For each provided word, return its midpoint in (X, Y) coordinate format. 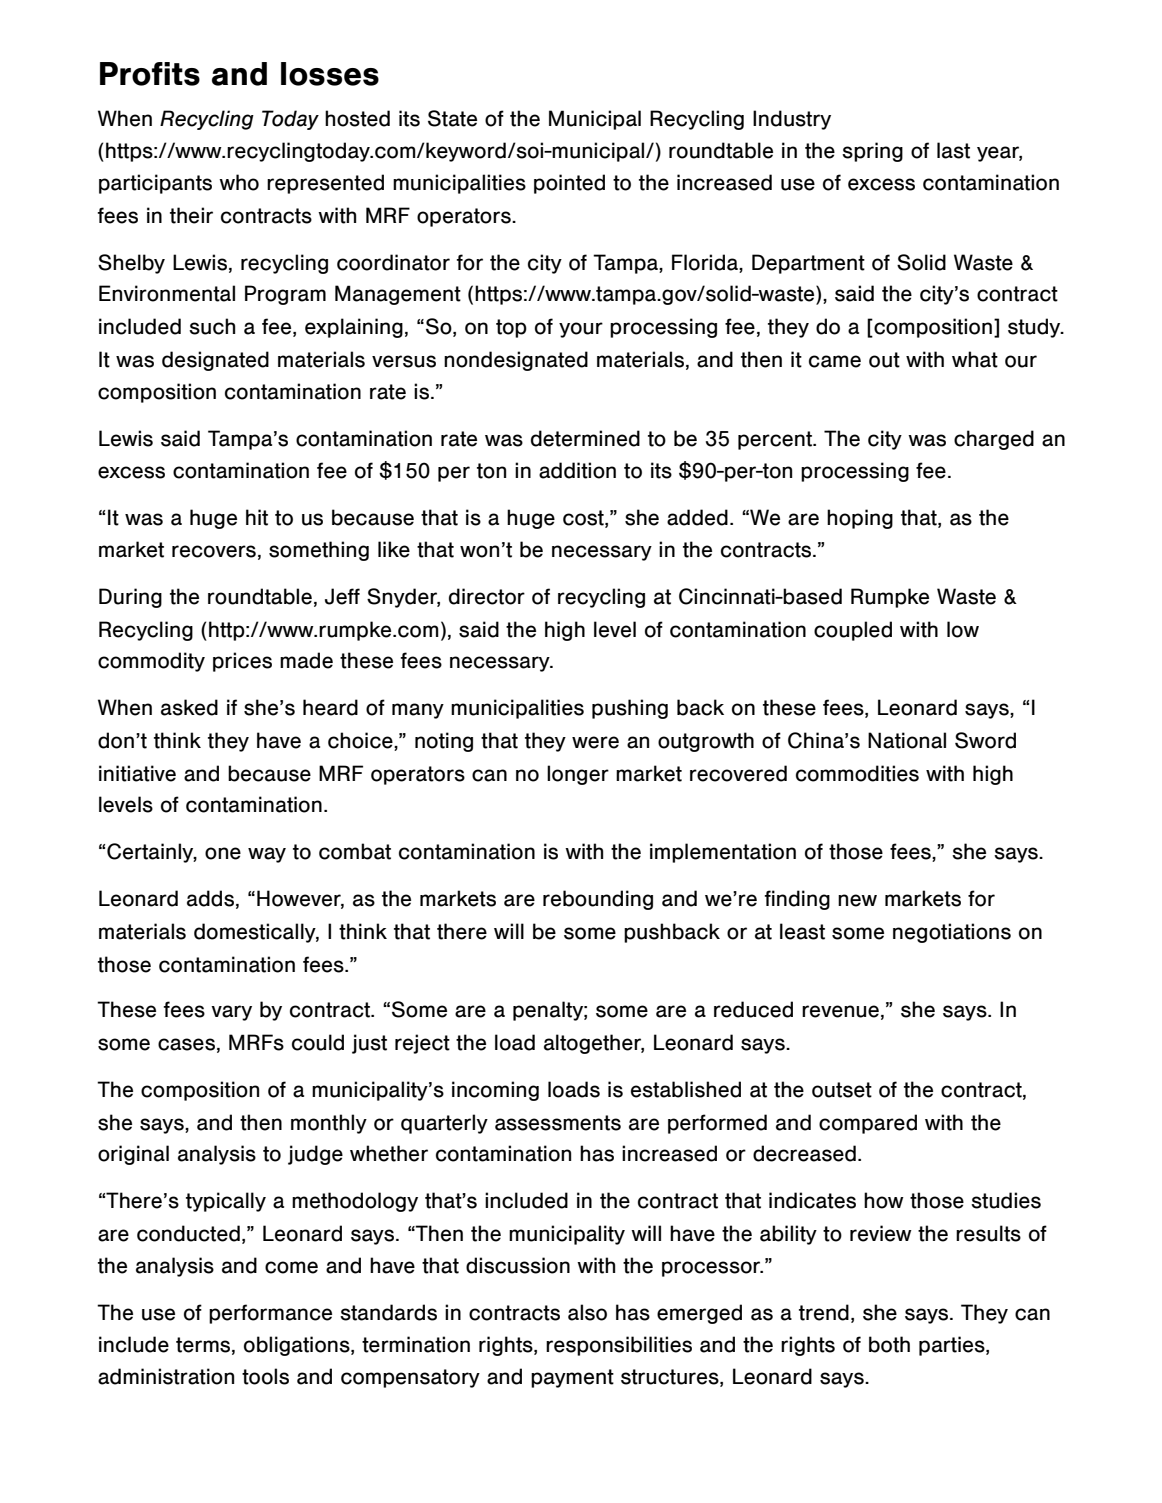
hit (257, 517)
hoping (860, 519)
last (953, 150)
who (239, 182)
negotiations (952, 933)
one (223, 853)
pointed (569, 184)
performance (270, 1314)
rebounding (598, 900)
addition (577, 470)
